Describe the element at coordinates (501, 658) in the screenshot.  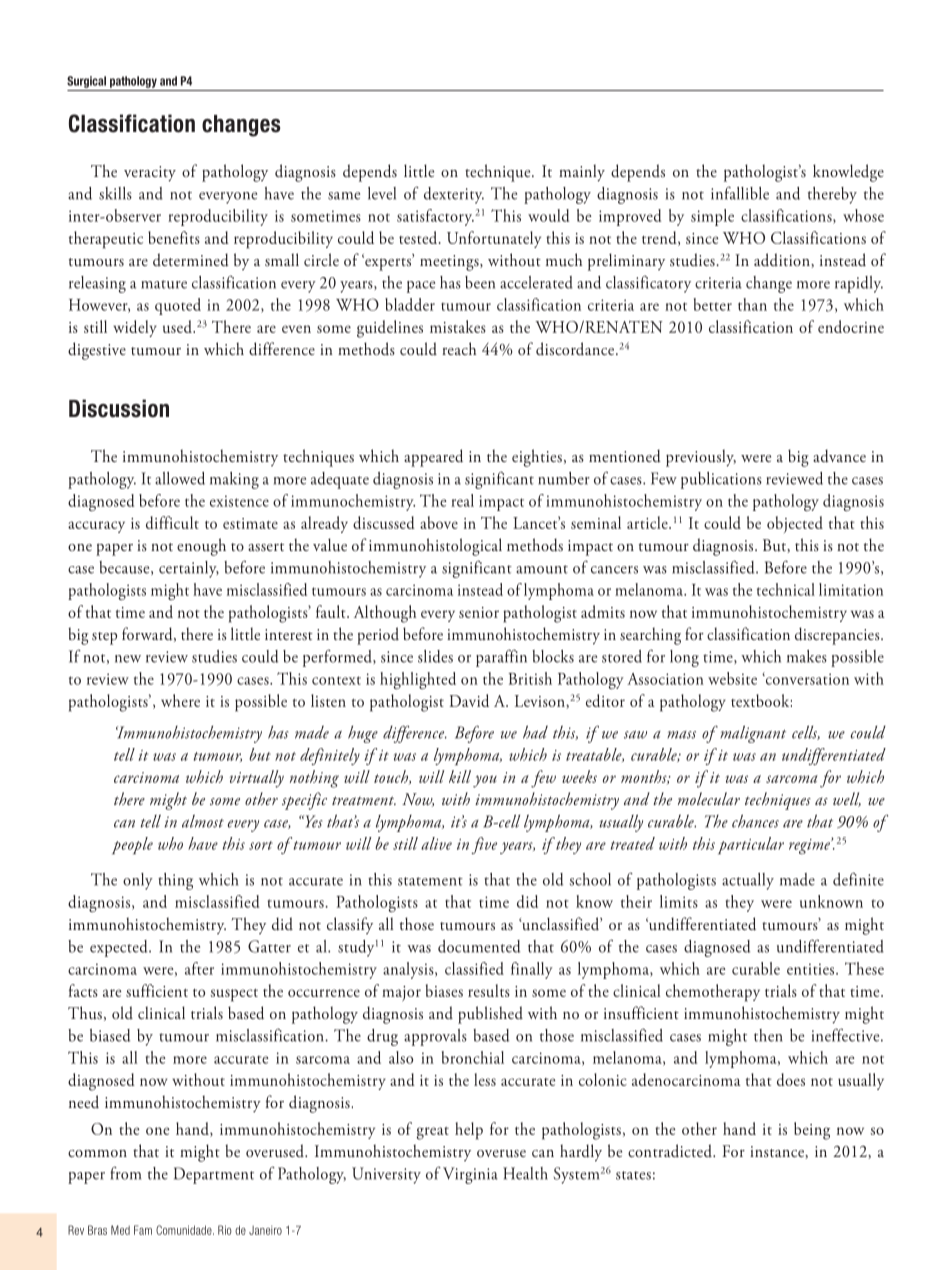
I see `paraffin` at that location.
